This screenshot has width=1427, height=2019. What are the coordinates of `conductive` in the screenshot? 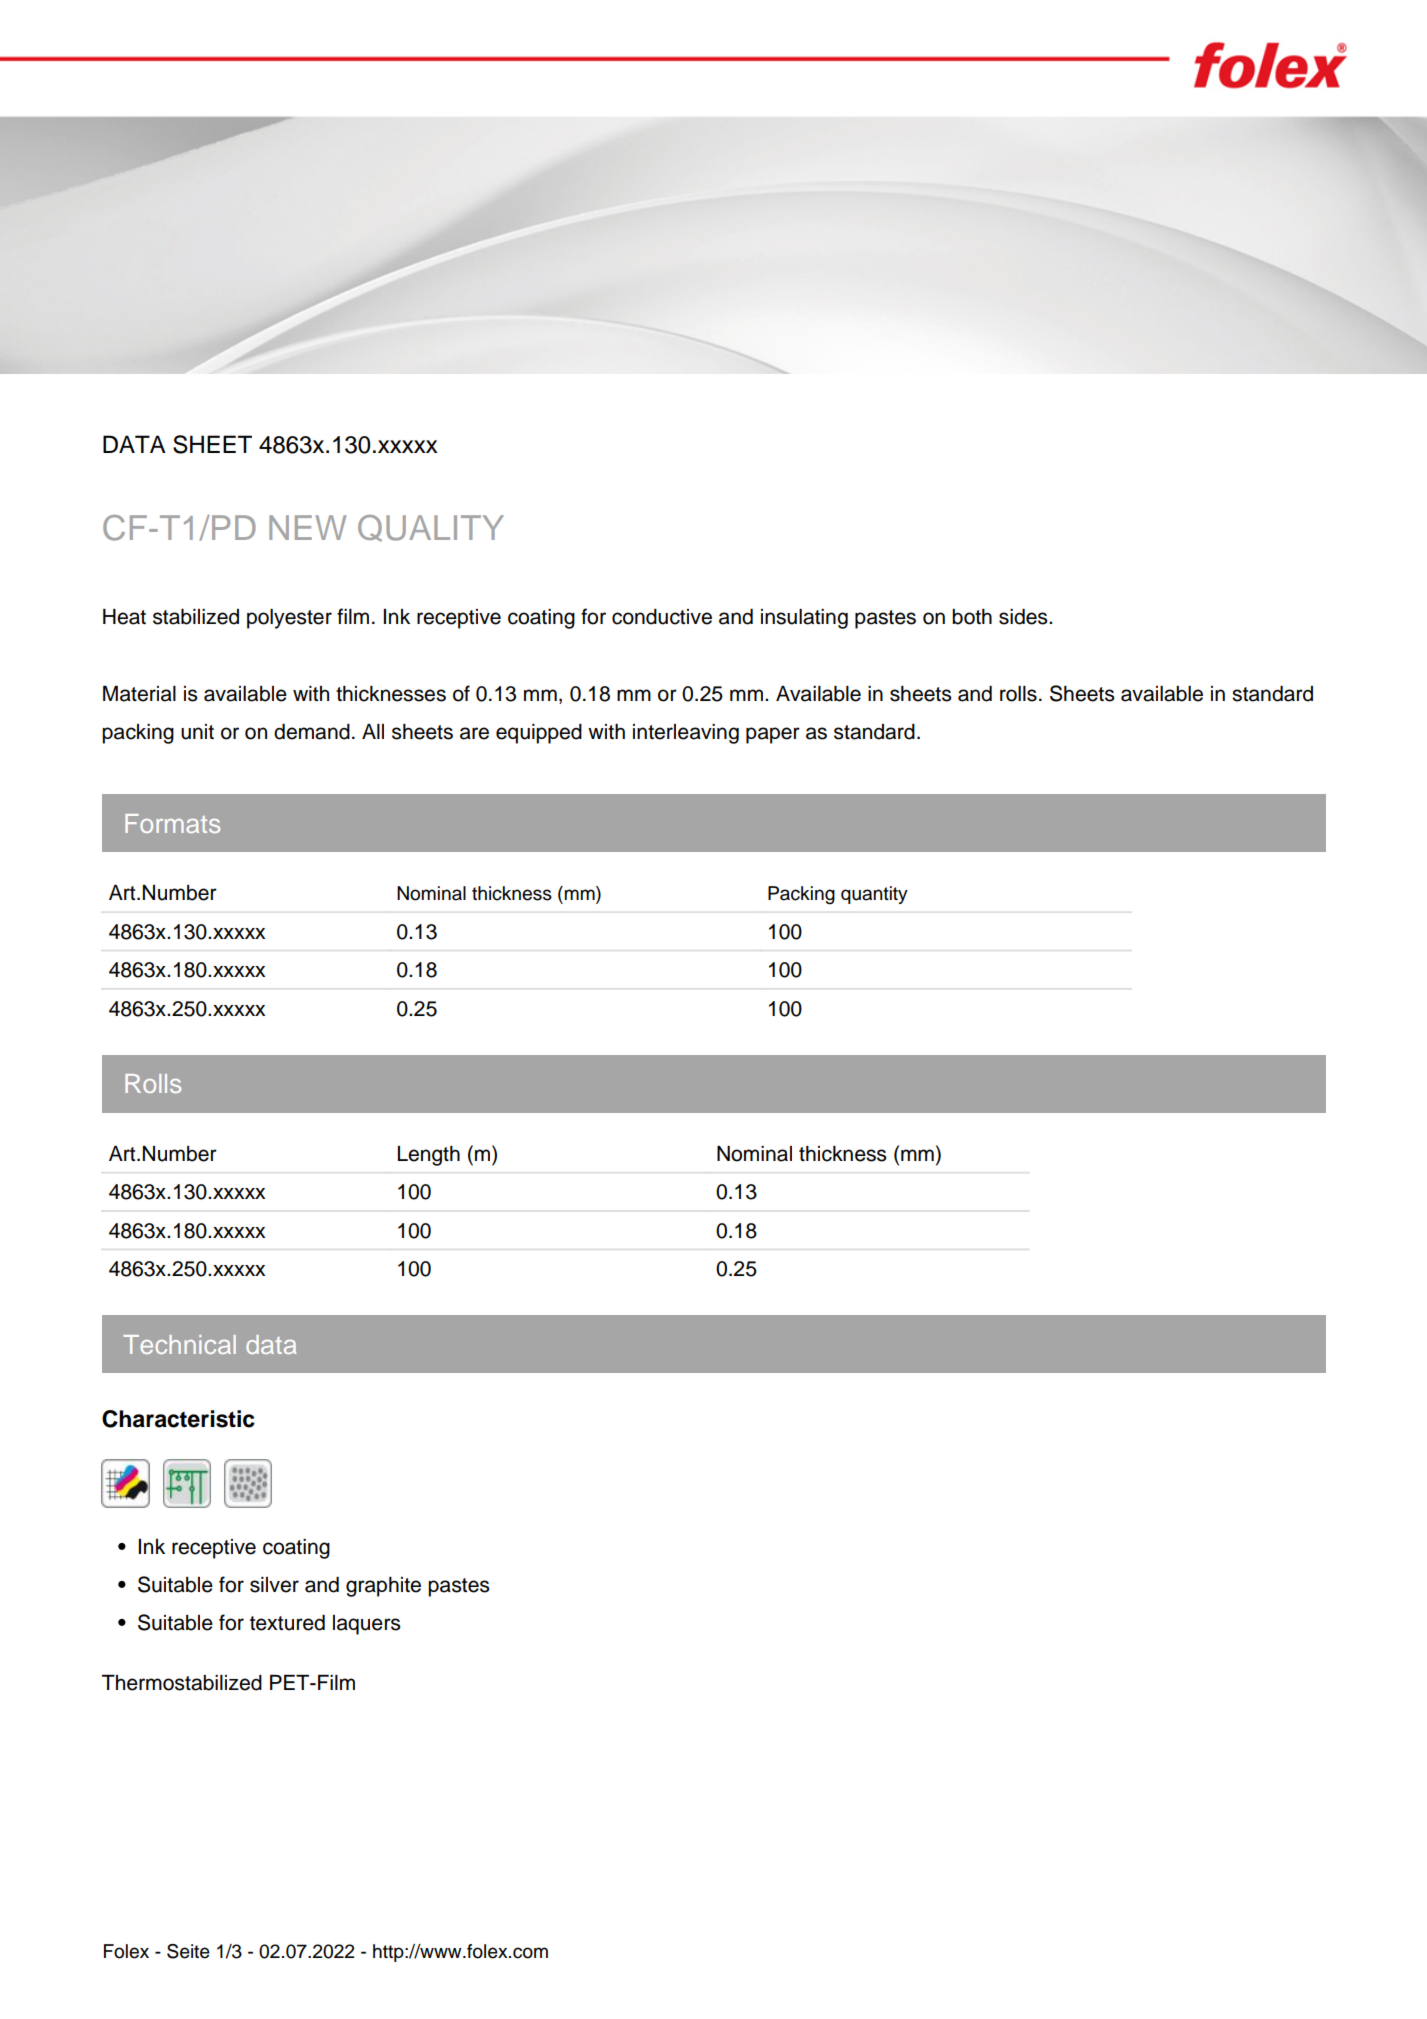 It's located at (662, 617).
